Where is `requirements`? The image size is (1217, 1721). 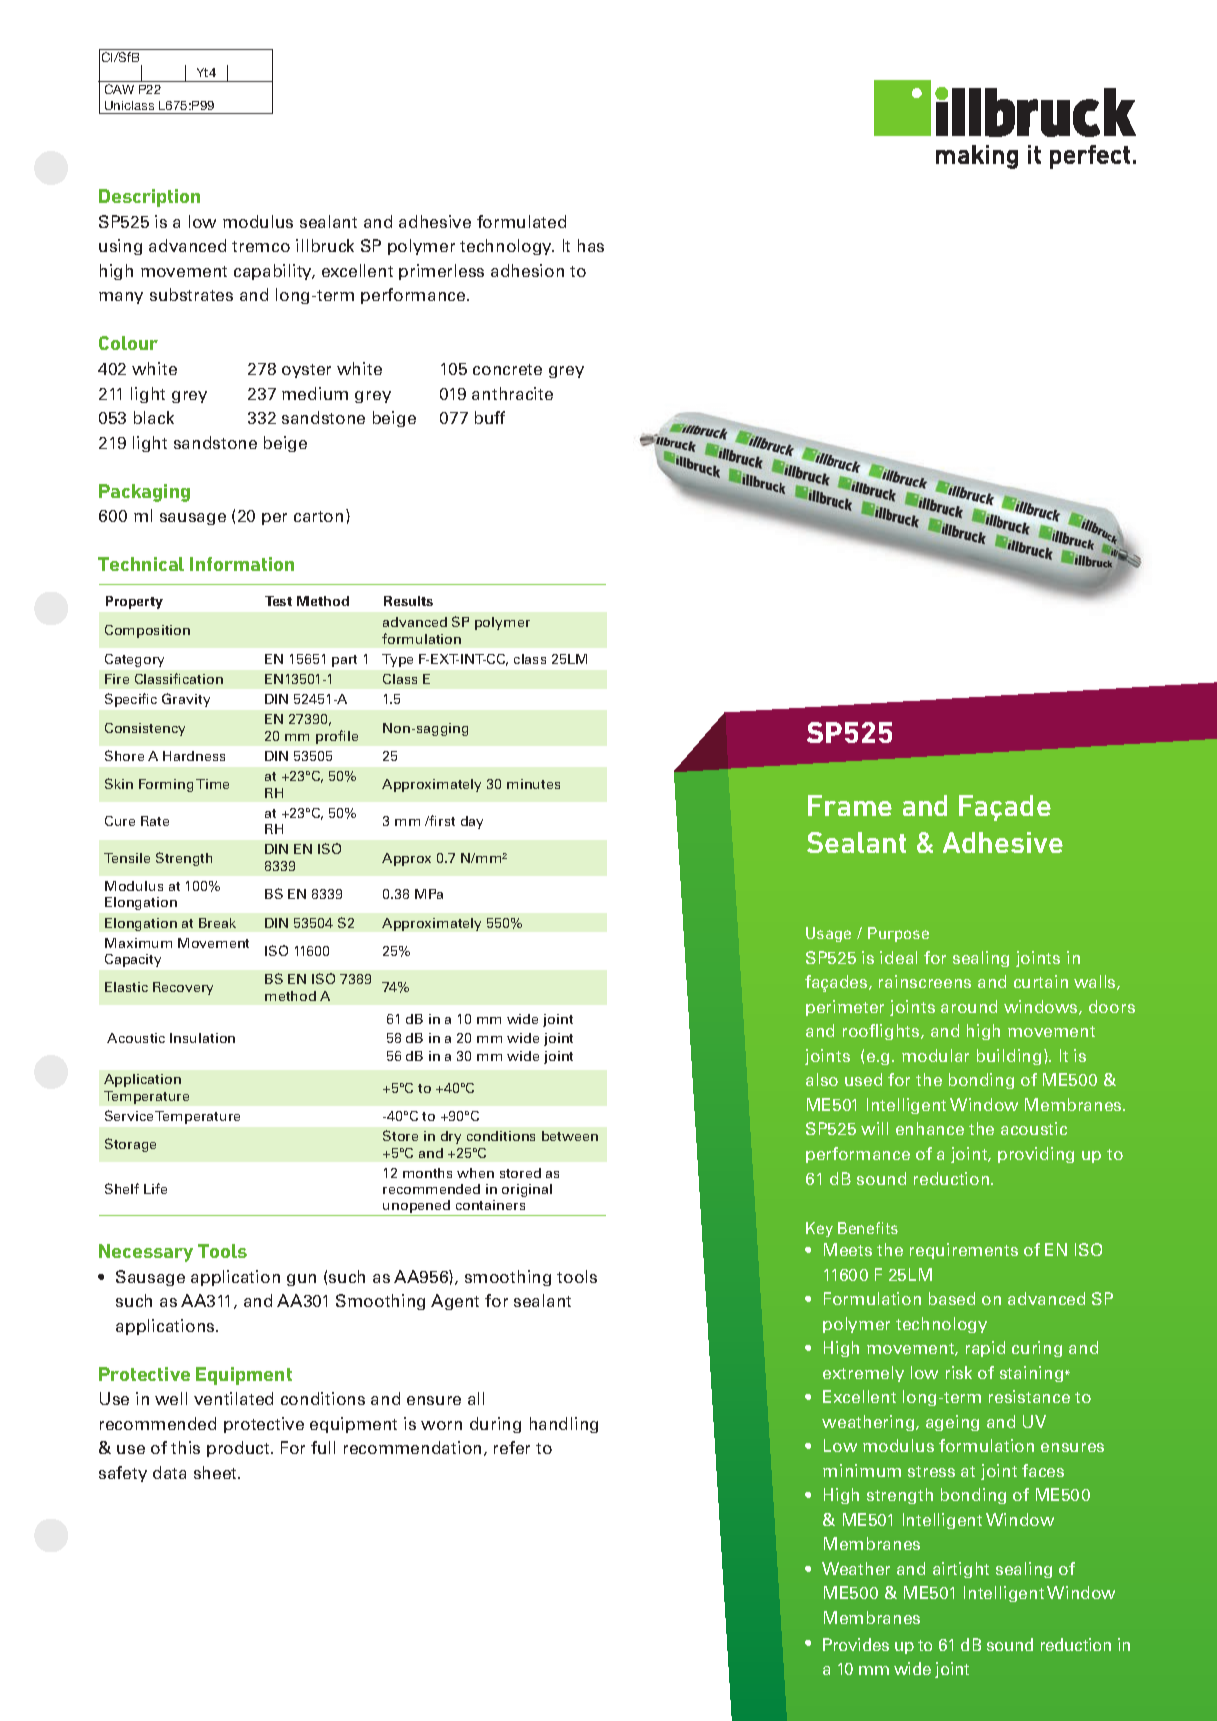
requirements is located at coordinates (964, 1251).
